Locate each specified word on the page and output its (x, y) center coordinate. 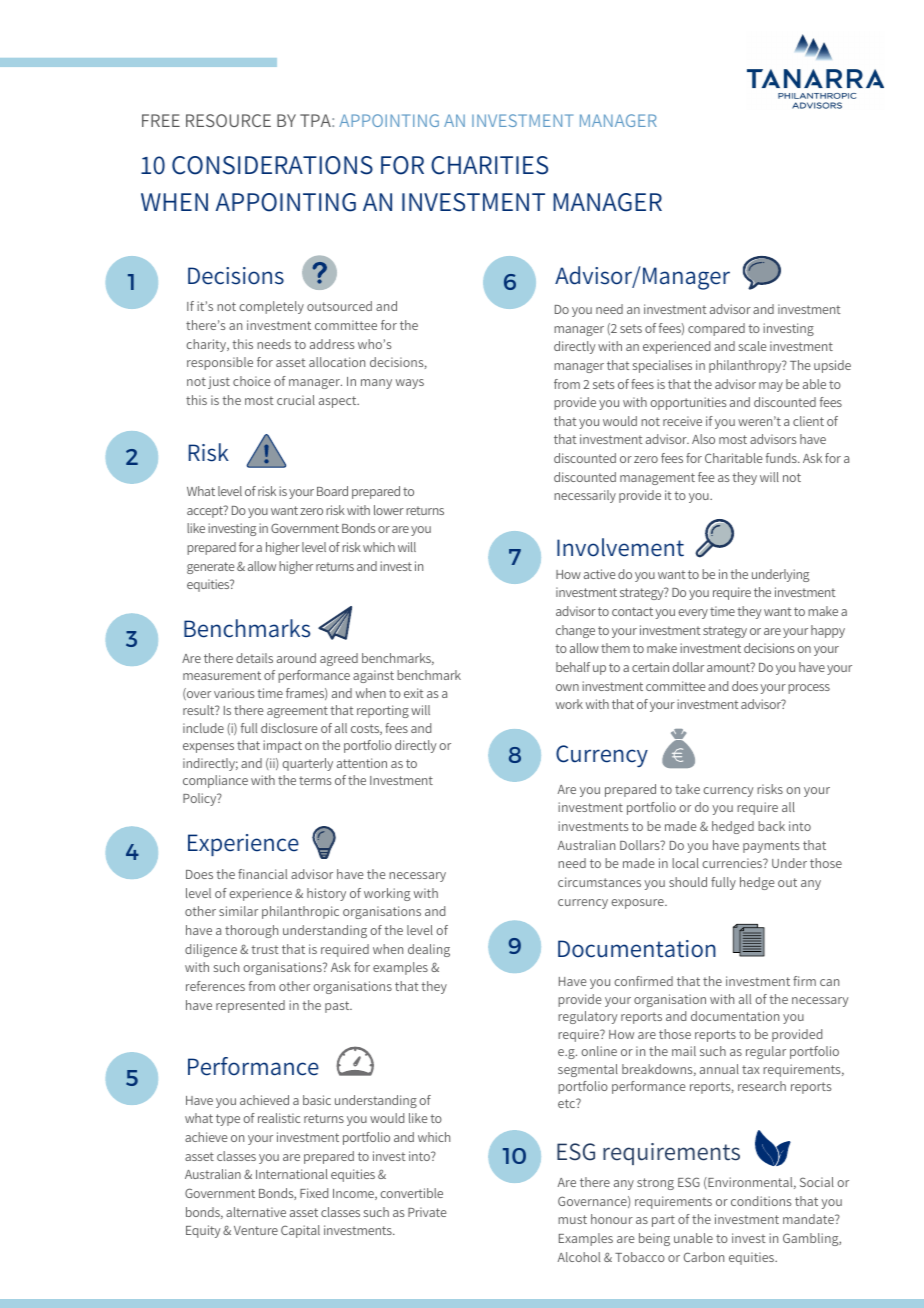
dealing (429, 950)
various (234, 693)
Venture (256, 1230)
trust (265, 949)
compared (716, 329)
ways (410, 384)
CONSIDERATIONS (272, 165)
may (771, 387)
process (809, 689)
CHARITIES (489, 165)
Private (427, 1212)
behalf (573, 667)
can (829, 982)
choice (252, 381)
